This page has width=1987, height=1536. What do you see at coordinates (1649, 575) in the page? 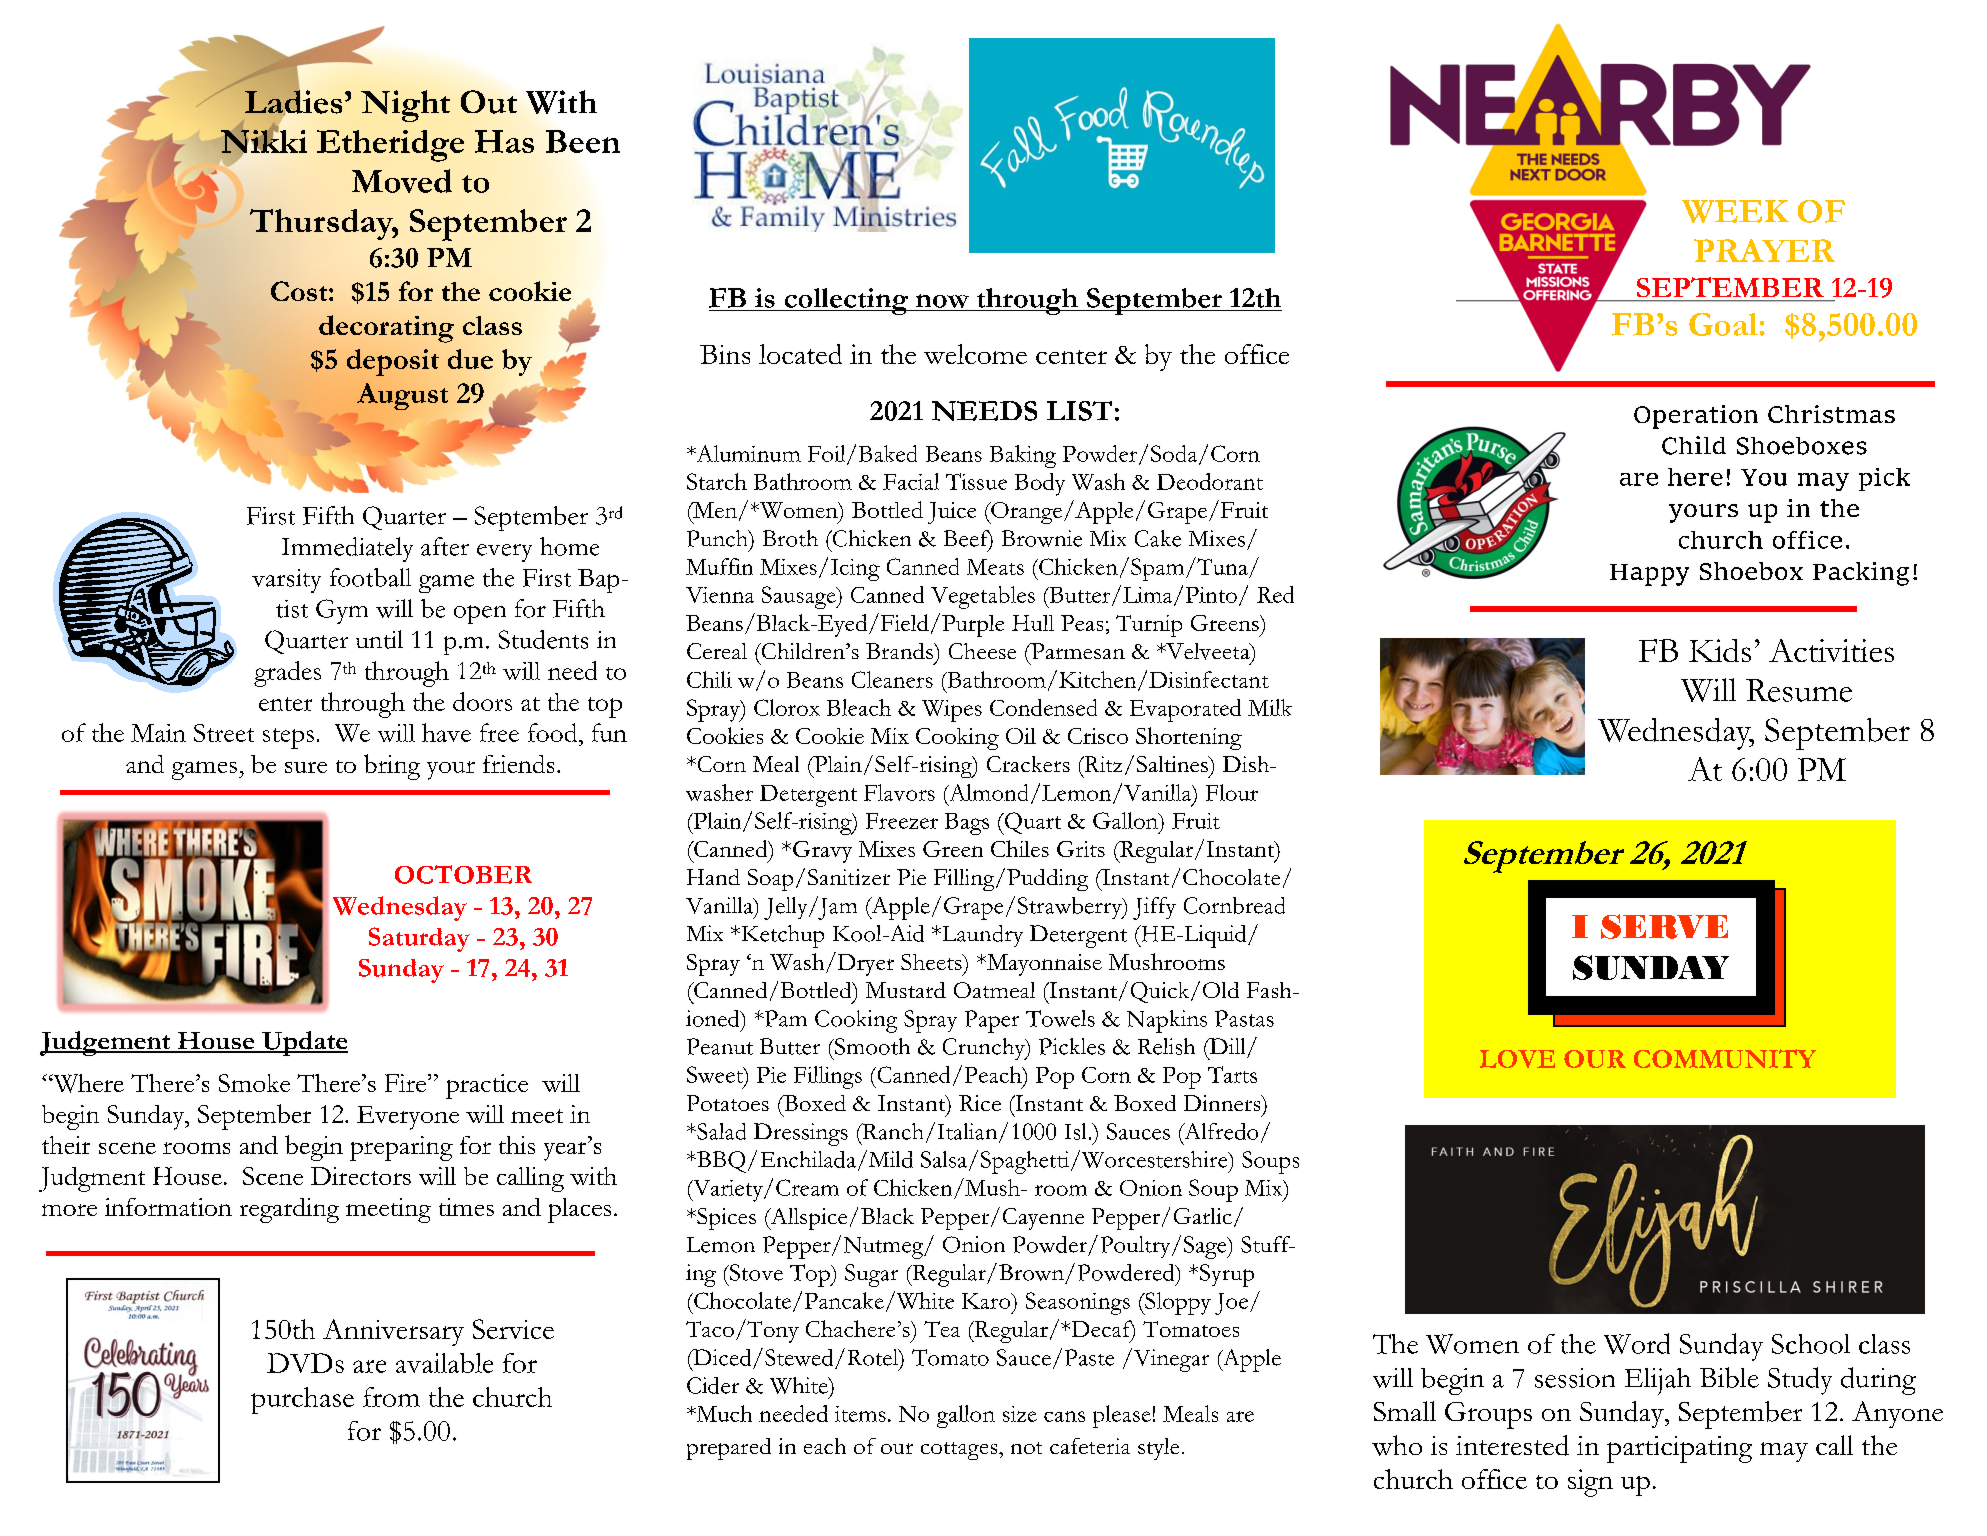
I see `Happy` at bounding box center [1649, 575].
